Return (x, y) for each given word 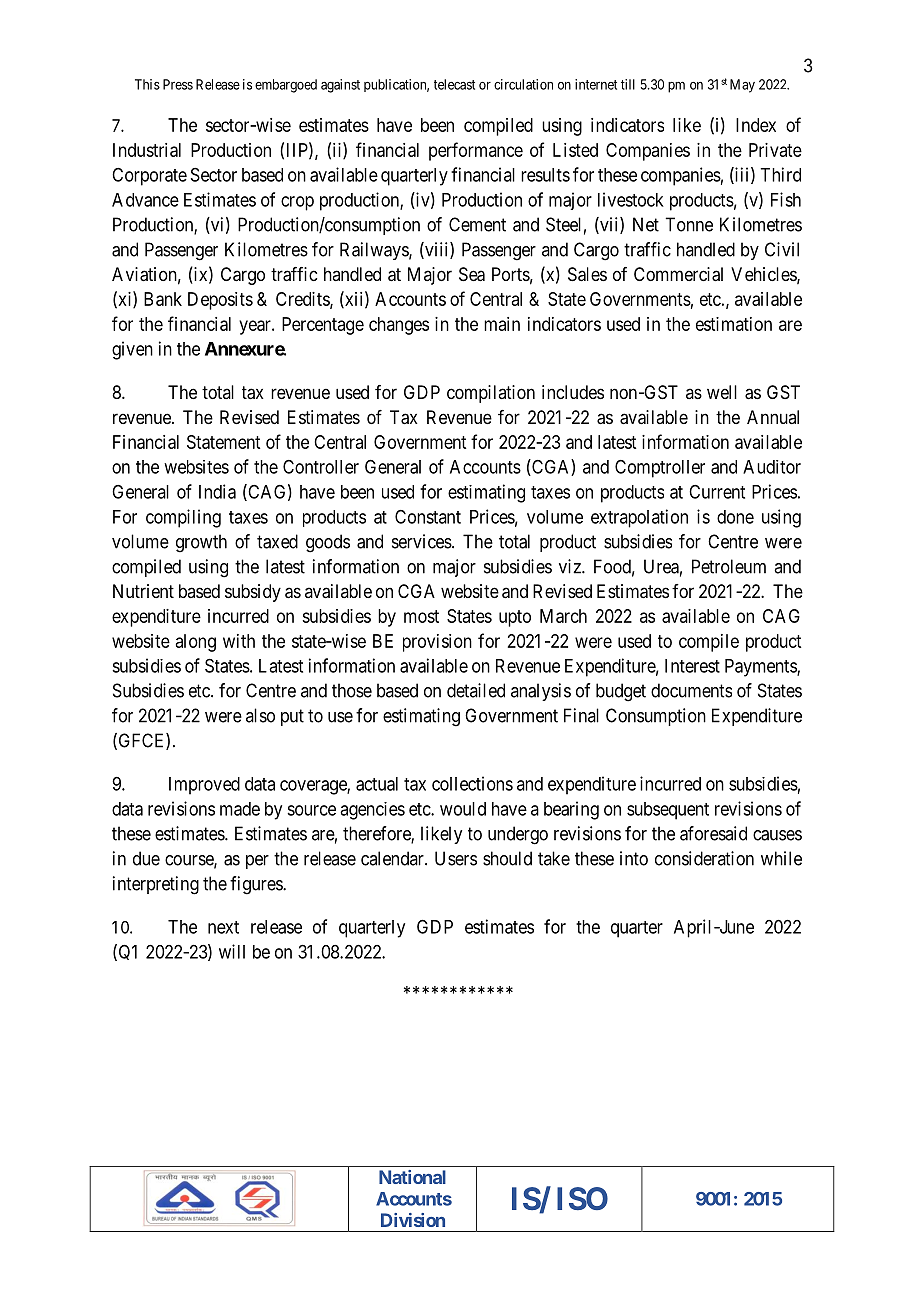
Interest (692, 666)
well (722, 392)
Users (456, 858)
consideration (704, 858)
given (132, 350)
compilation (491, 394)
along (196, 643)
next (223, 927)
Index (756, 125)
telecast (454, 84)
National (412, 1177)
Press (178, 84)
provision (437, 643)
